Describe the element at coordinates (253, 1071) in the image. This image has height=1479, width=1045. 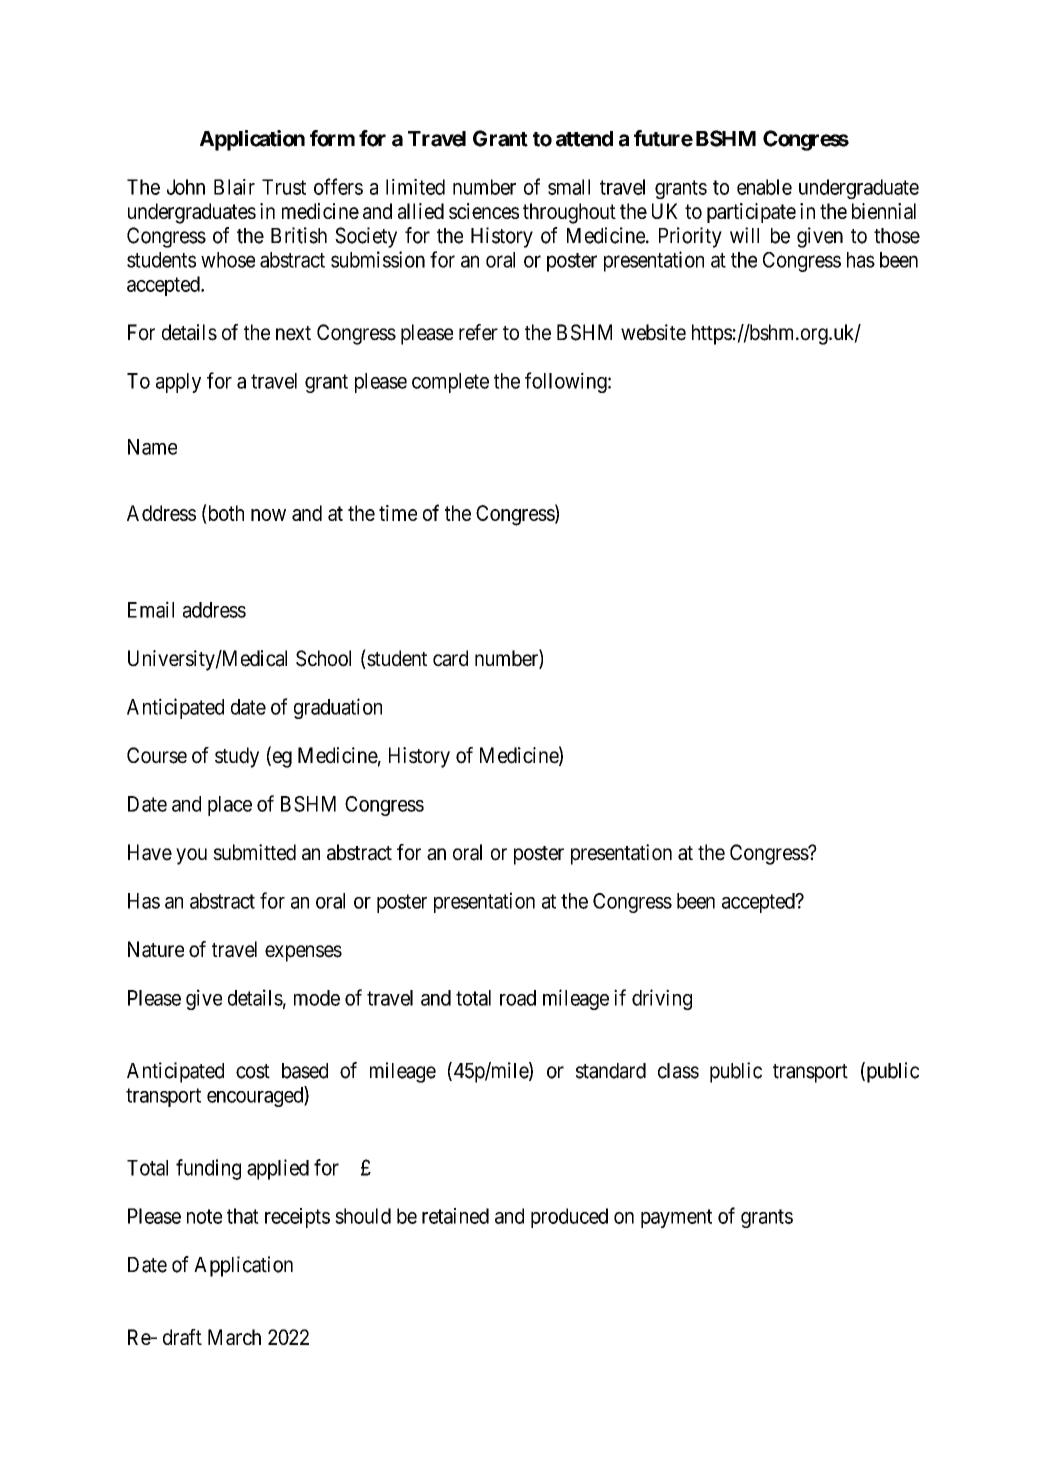
I see `cost` at that location.
